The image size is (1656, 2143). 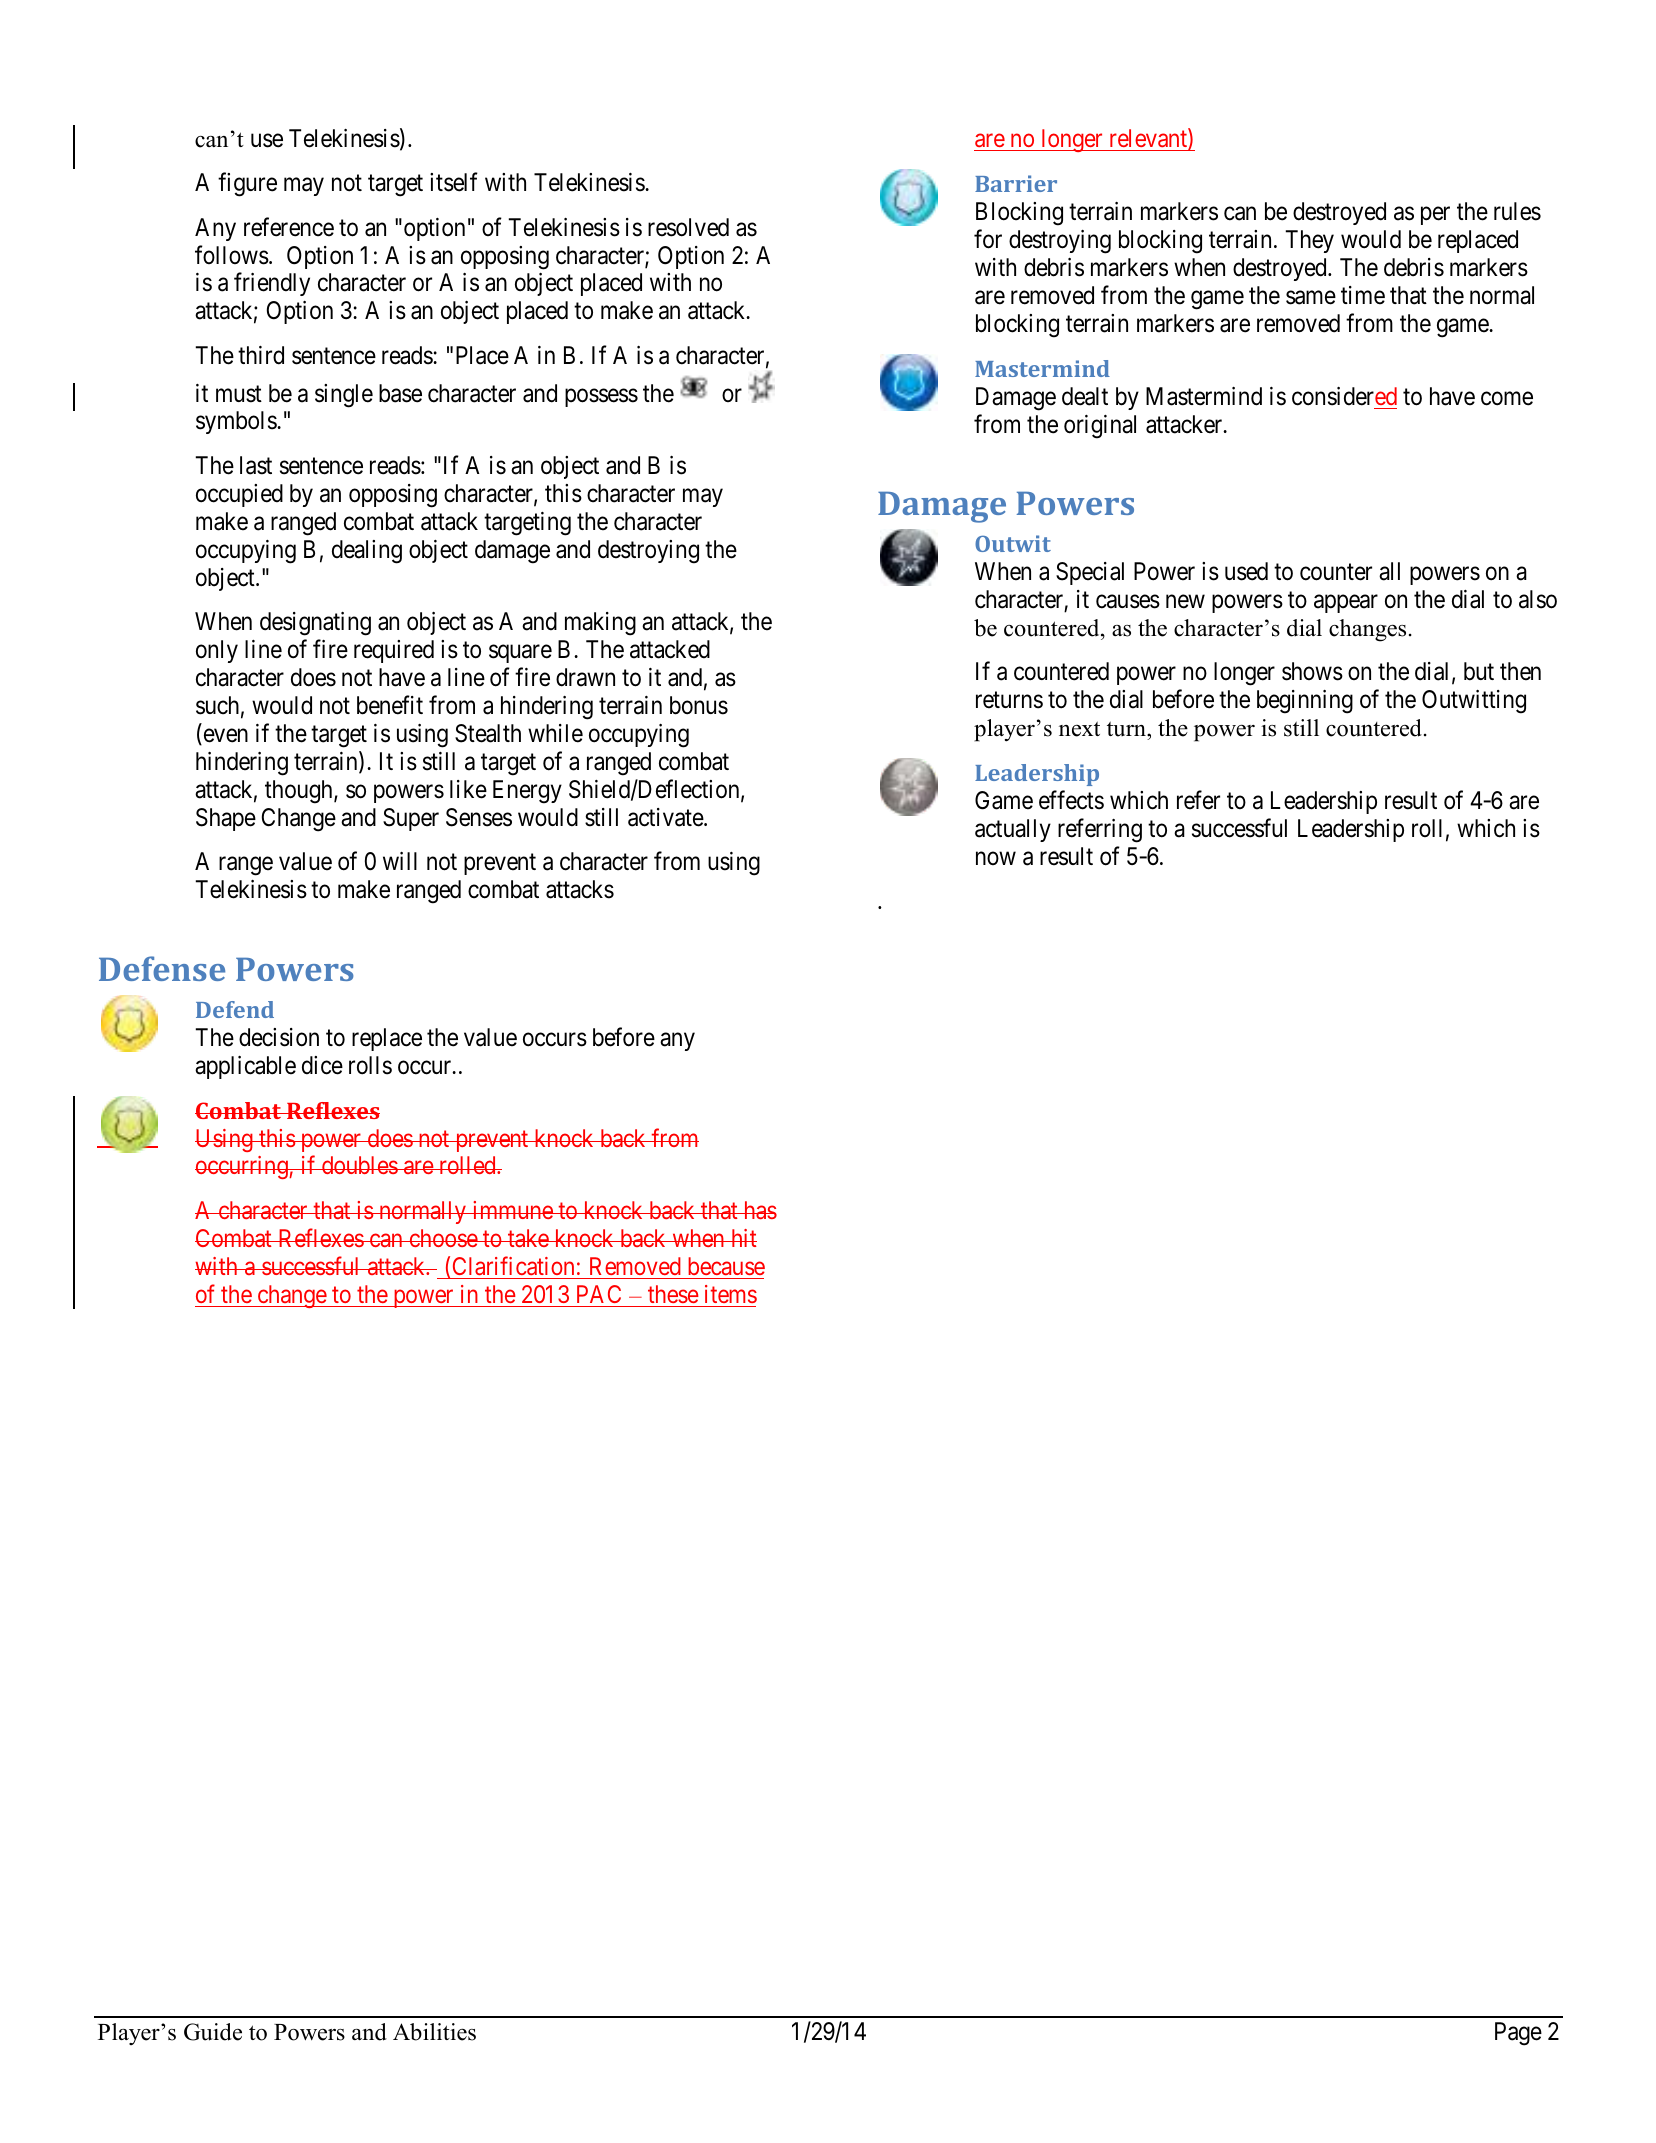 What do you see at coordinates (272, 284) in the screenshot?
I see `friendly` at bounding box center [272, 284].
